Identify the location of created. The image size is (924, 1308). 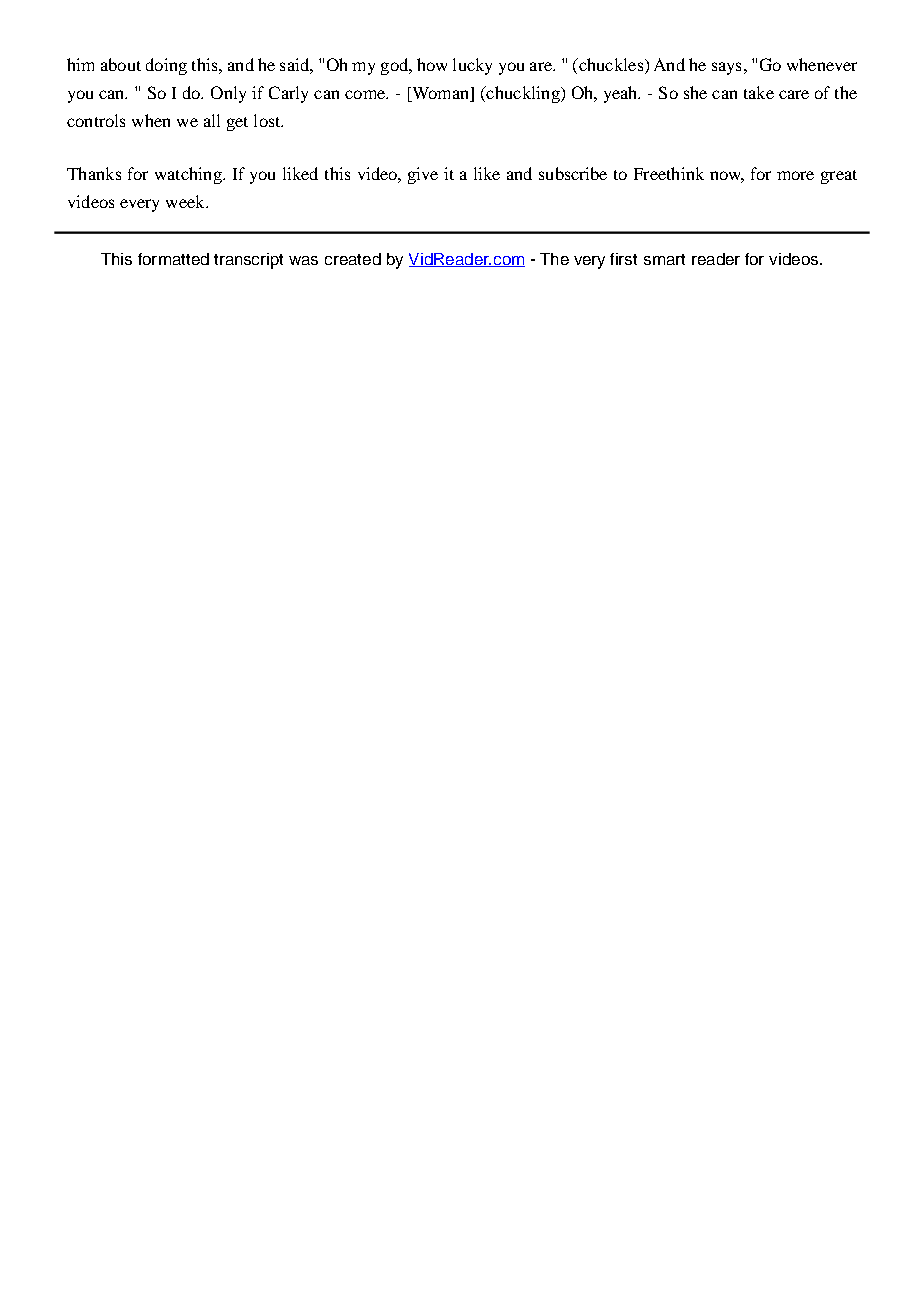
(353, 259).
